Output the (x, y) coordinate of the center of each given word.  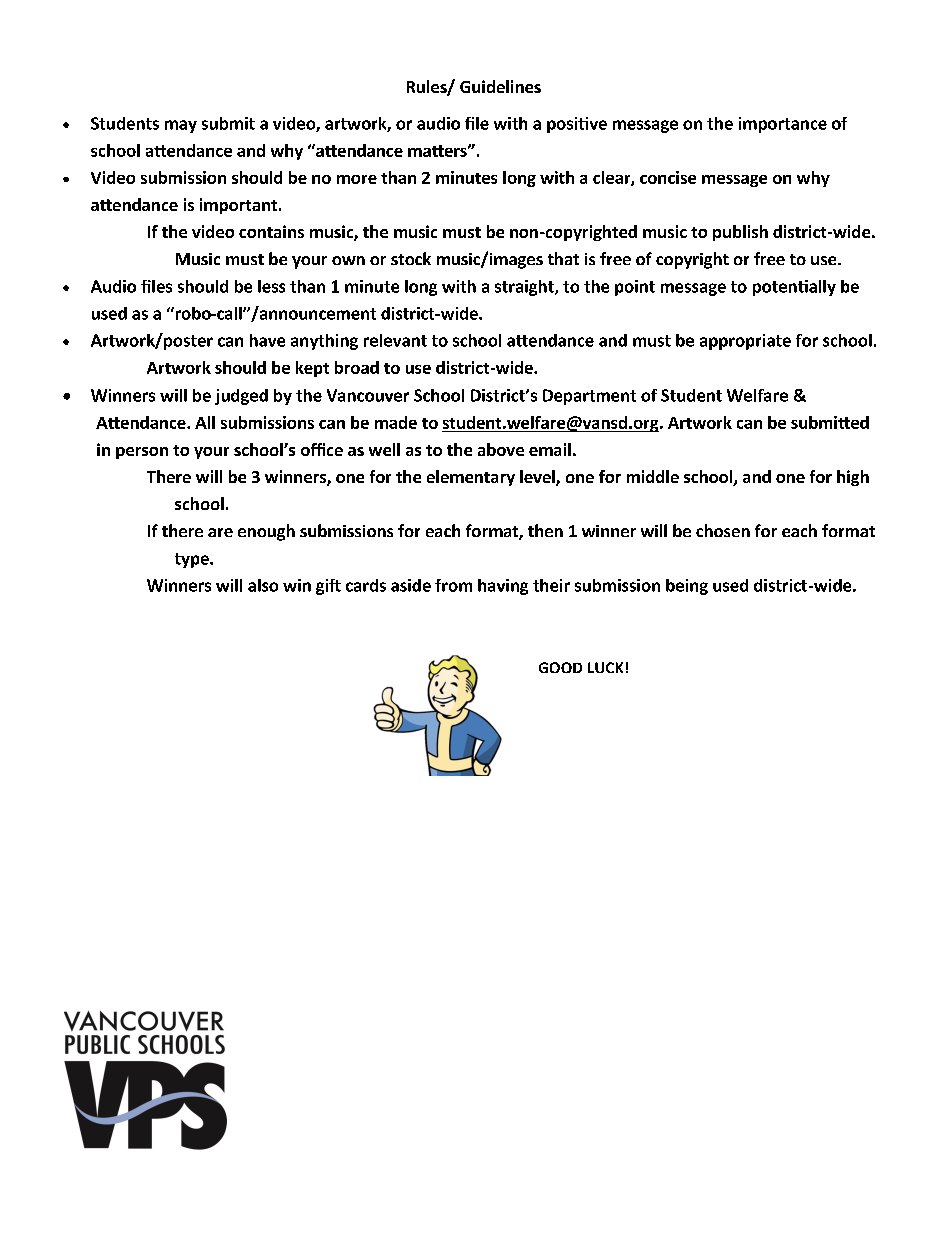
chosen (723, 530)
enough (266, 532)
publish (740, 233)
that (563, 258)
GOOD (560, 667)
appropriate (745, 342)
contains (271, 231)
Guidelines (500, 86)
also (263, 585)
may (181, 126)
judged (241, 397)
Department (589, 397)
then (545, 530)
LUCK (605, 667)
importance (783, 125)
